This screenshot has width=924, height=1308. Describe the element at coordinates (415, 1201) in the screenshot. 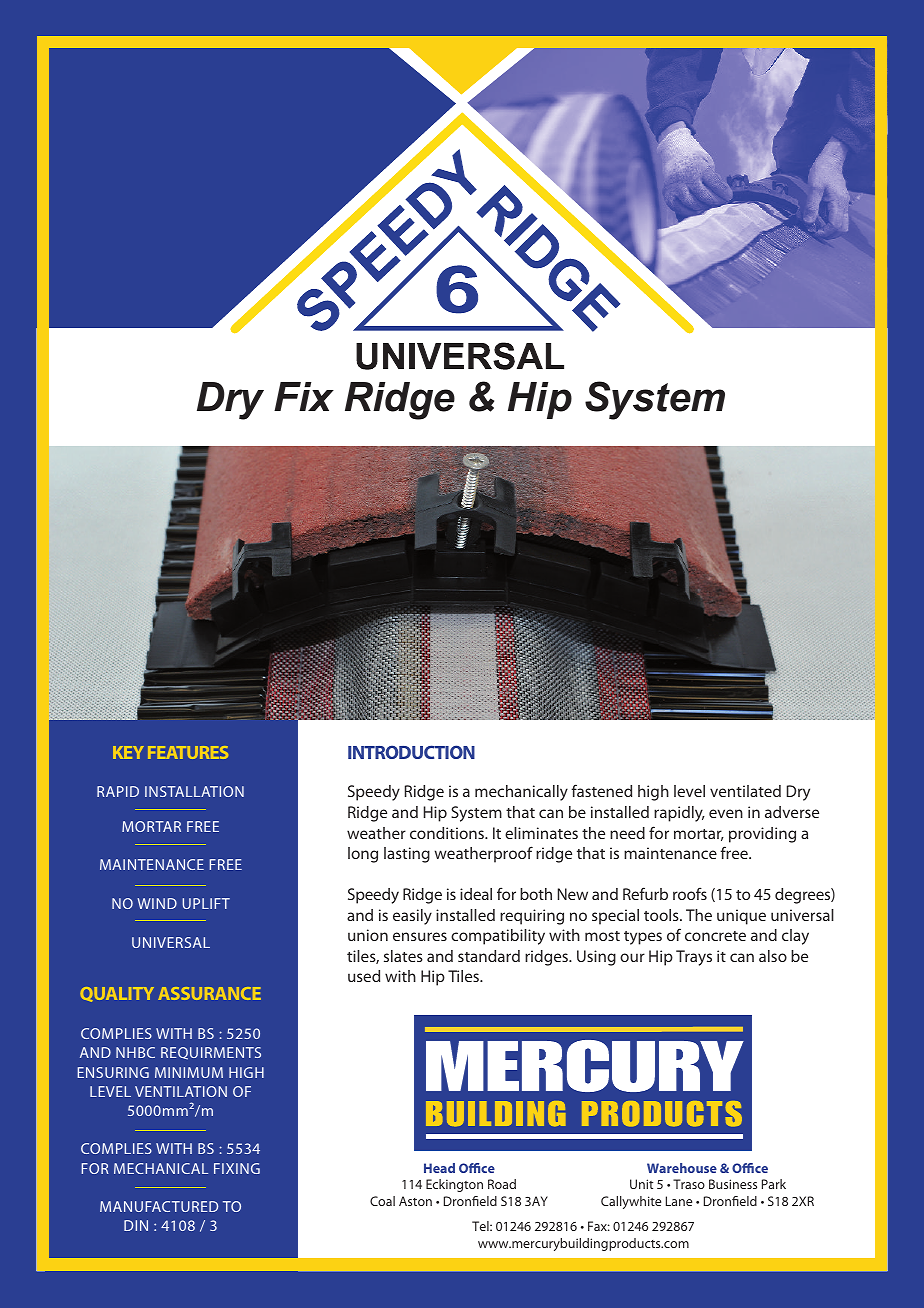

I see `Aston` at that location.
